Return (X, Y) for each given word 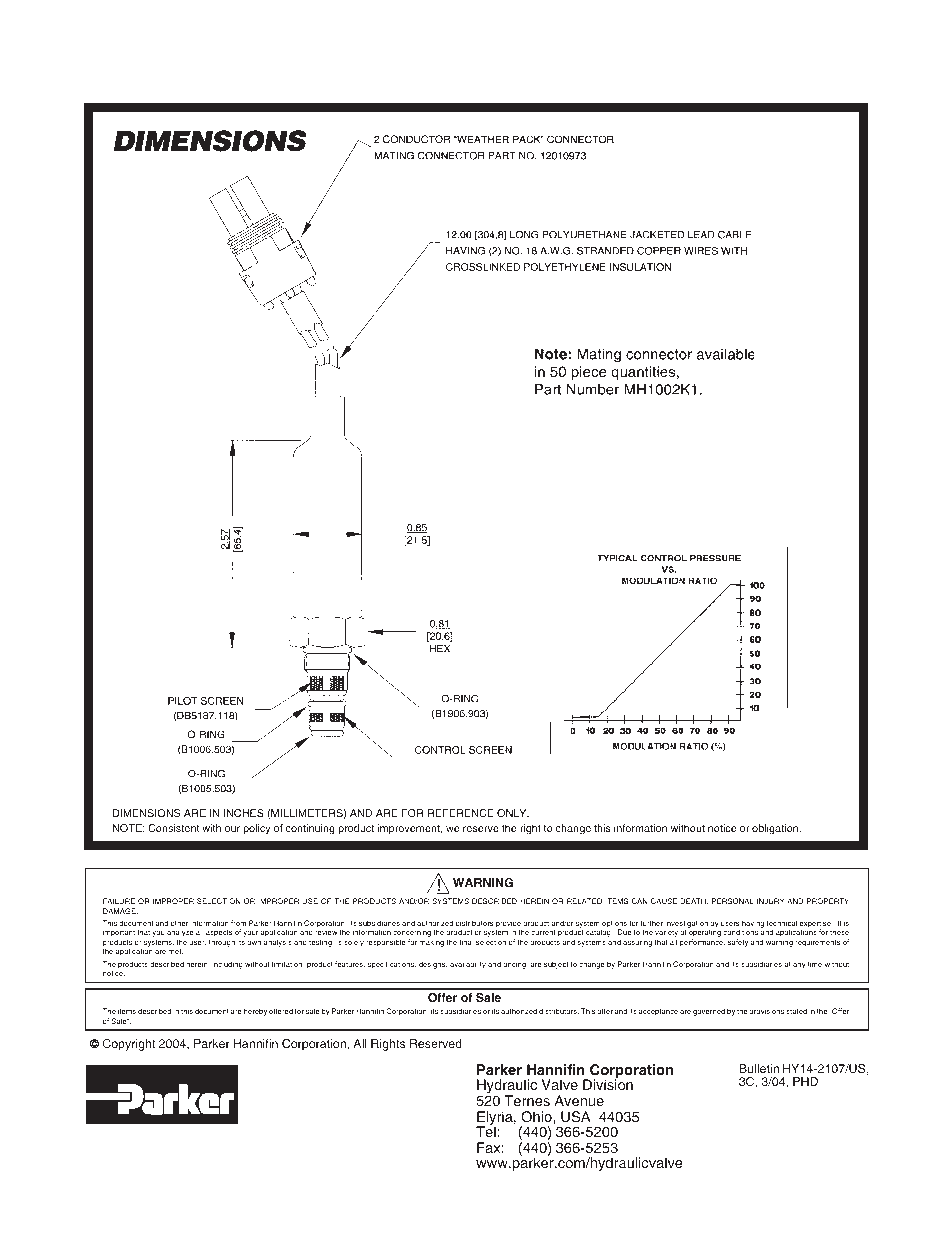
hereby (255, 1012)
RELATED (584, 901)
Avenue (579, 1100)
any (799, 966)
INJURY (771, 901)
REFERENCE (461, 813)
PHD (805, 1081)
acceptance (658, 1012)
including (227, 965)
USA (576, 1117)
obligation (776, 829)
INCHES (244, 813)
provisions (766, 1012)
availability (468, 965)
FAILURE (119, 901)
